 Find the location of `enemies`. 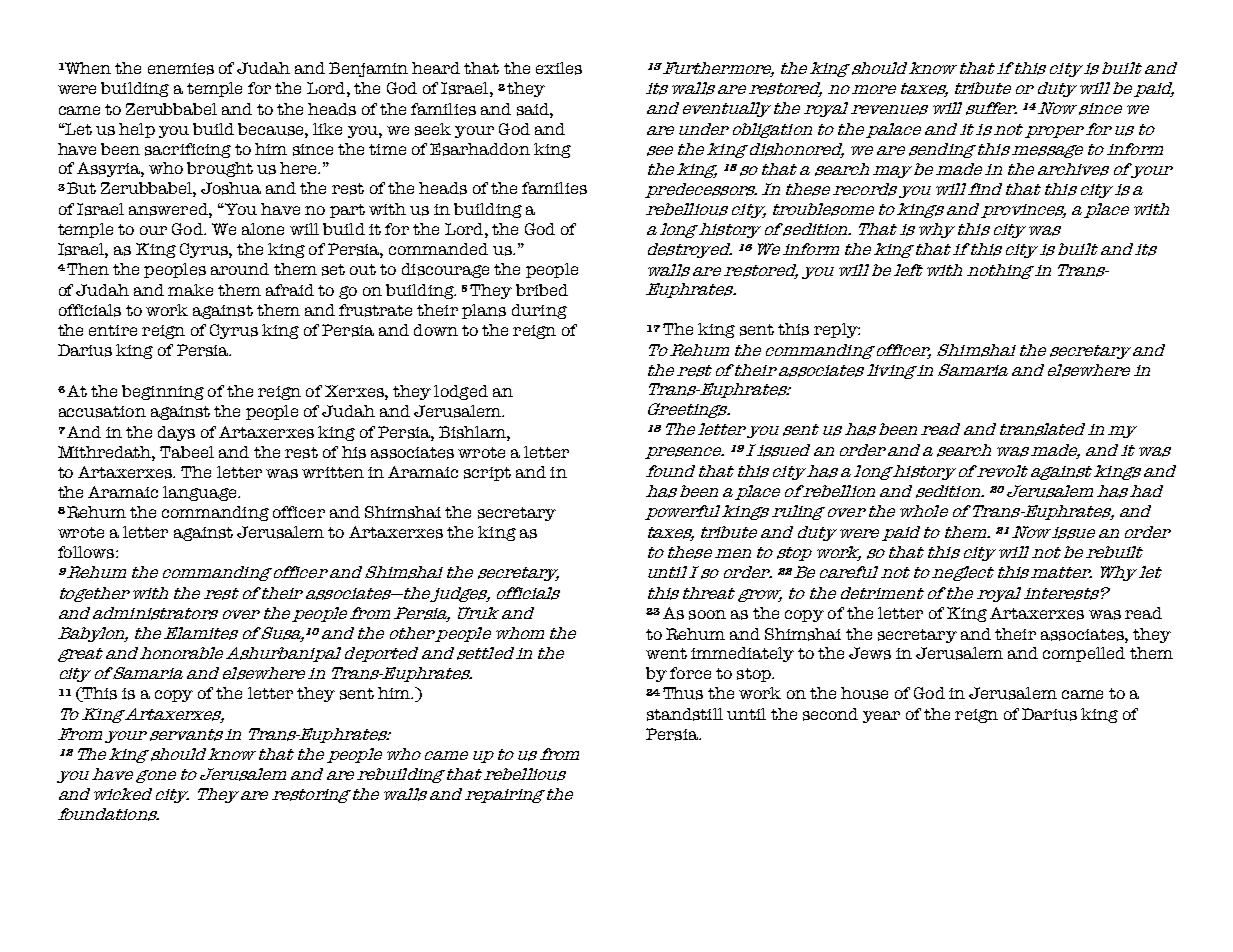

enemies is located at coordinates (181, 69).
